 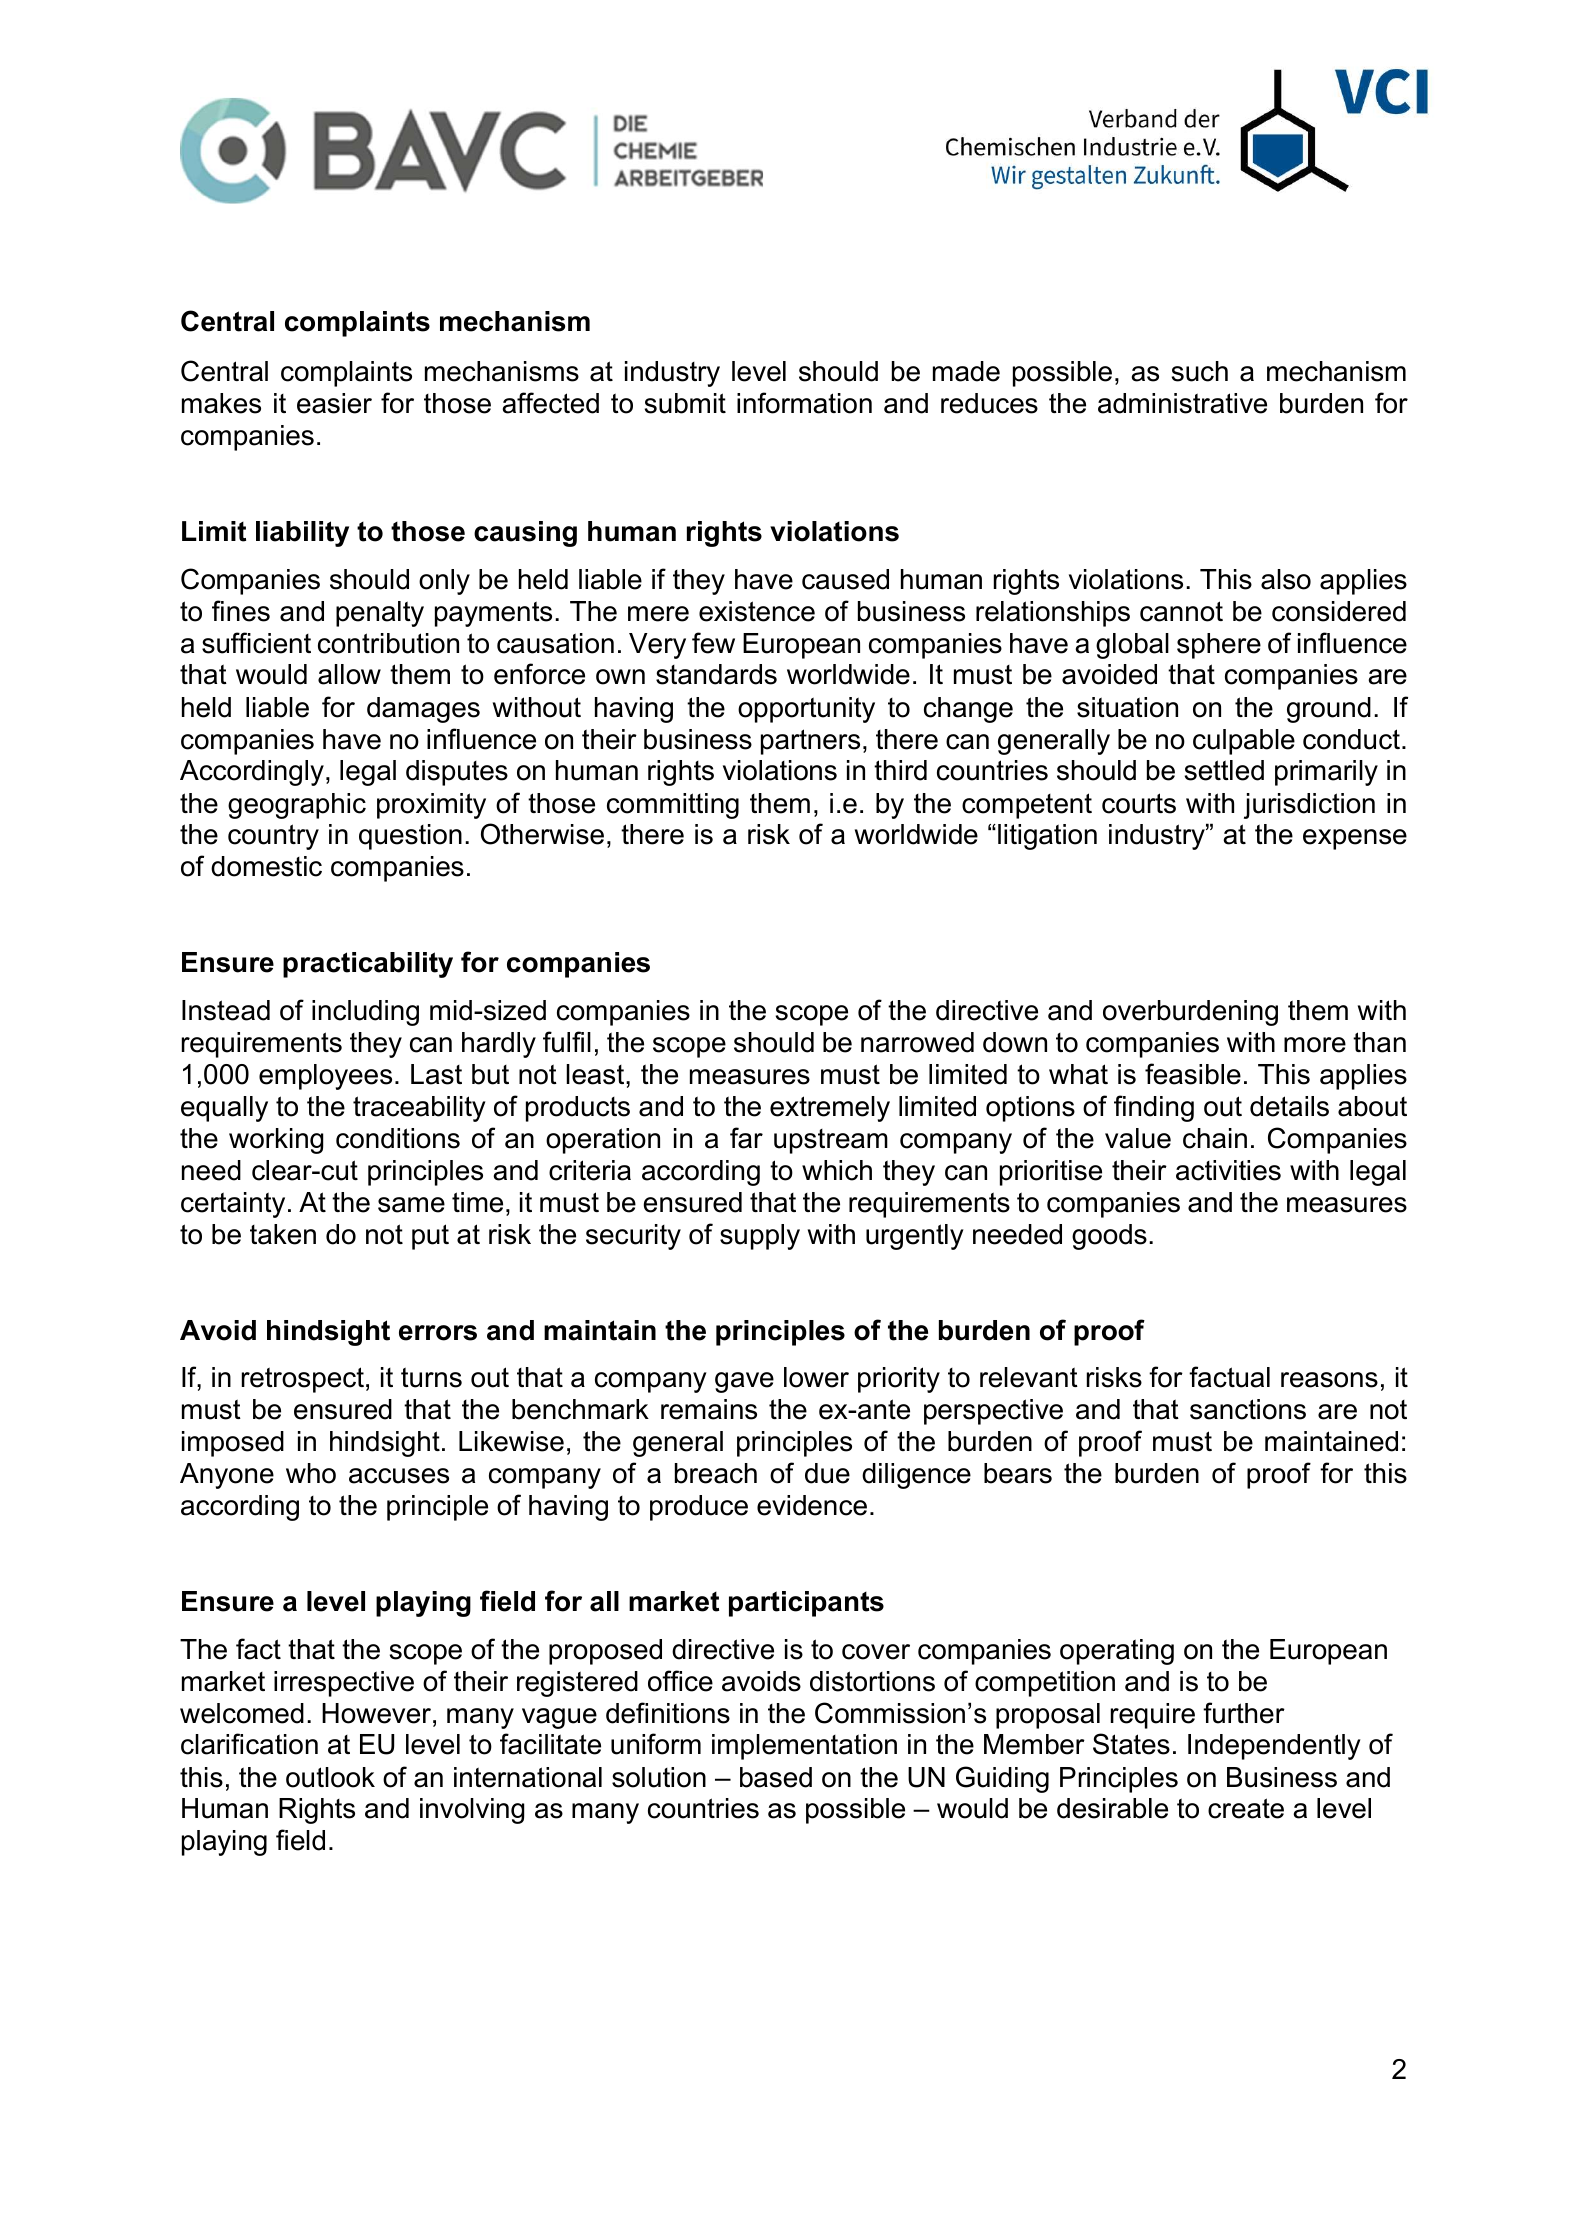 What do you see at coordinates (804, 403) in the screenshot?
I see `information` at bounding box center [804, 403].
